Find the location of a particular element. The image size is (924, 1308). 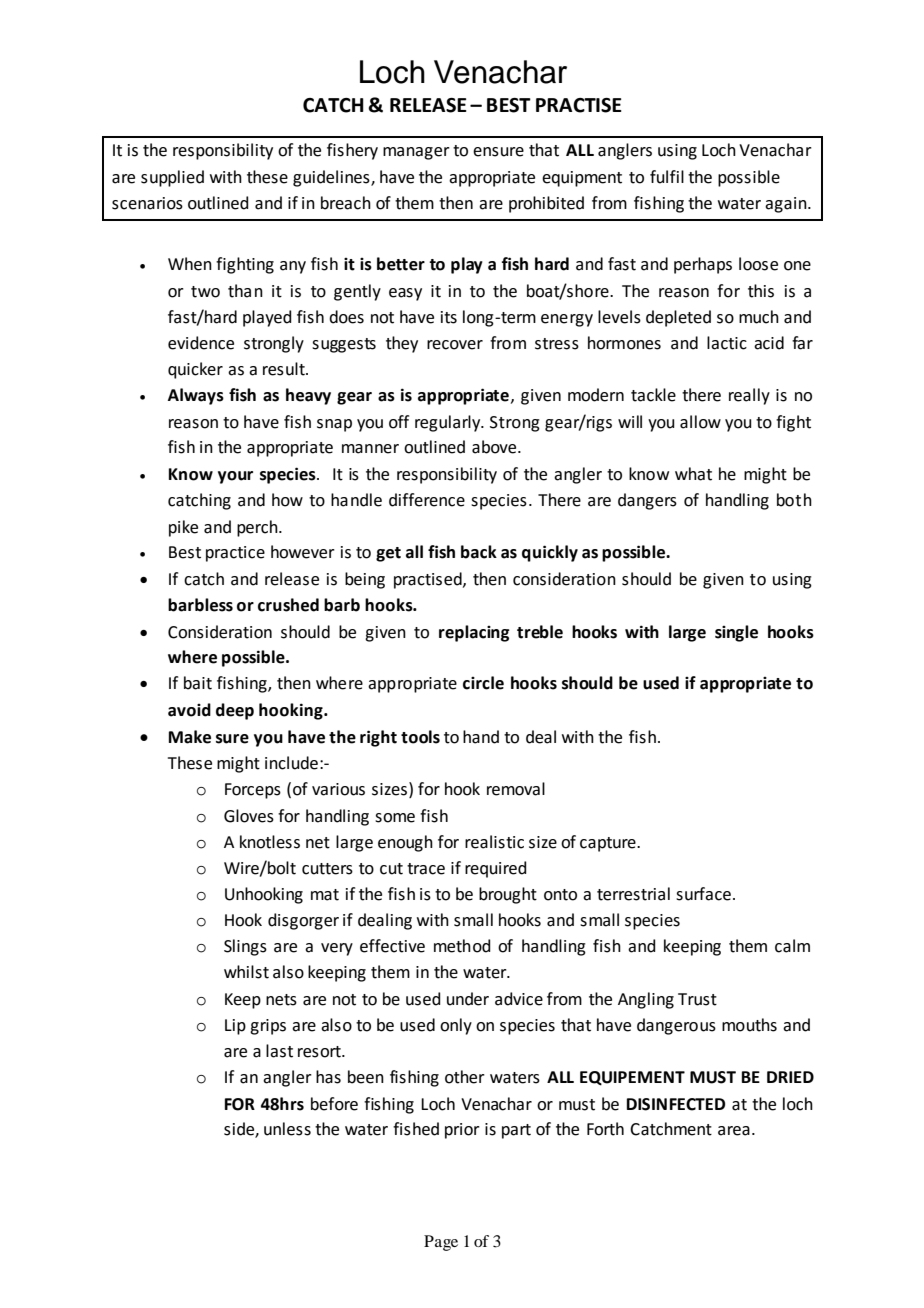

surface is located at coordinates (703, 894).
